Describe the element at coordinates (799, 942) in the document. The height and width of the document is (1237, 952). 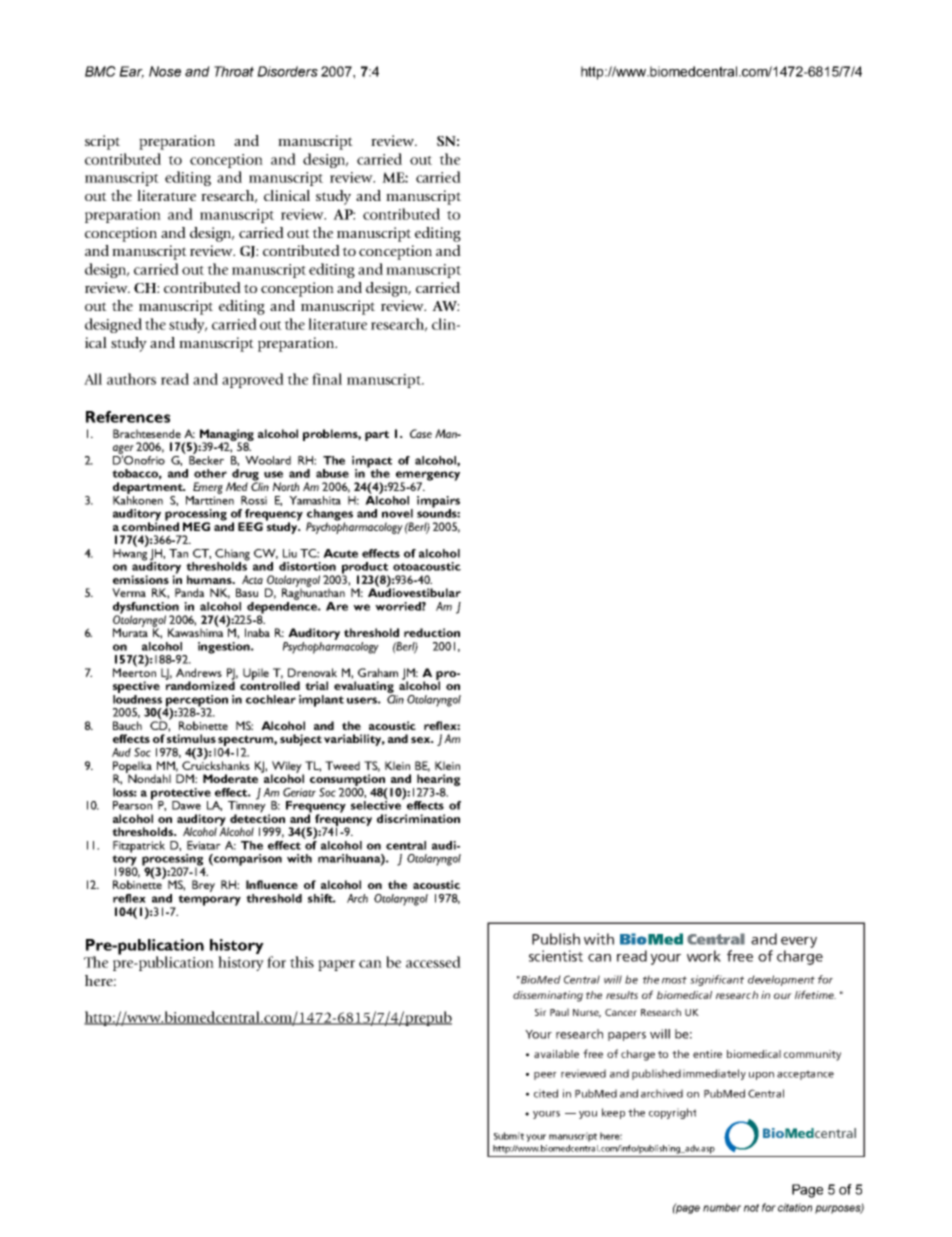
I see `every` at that location.
